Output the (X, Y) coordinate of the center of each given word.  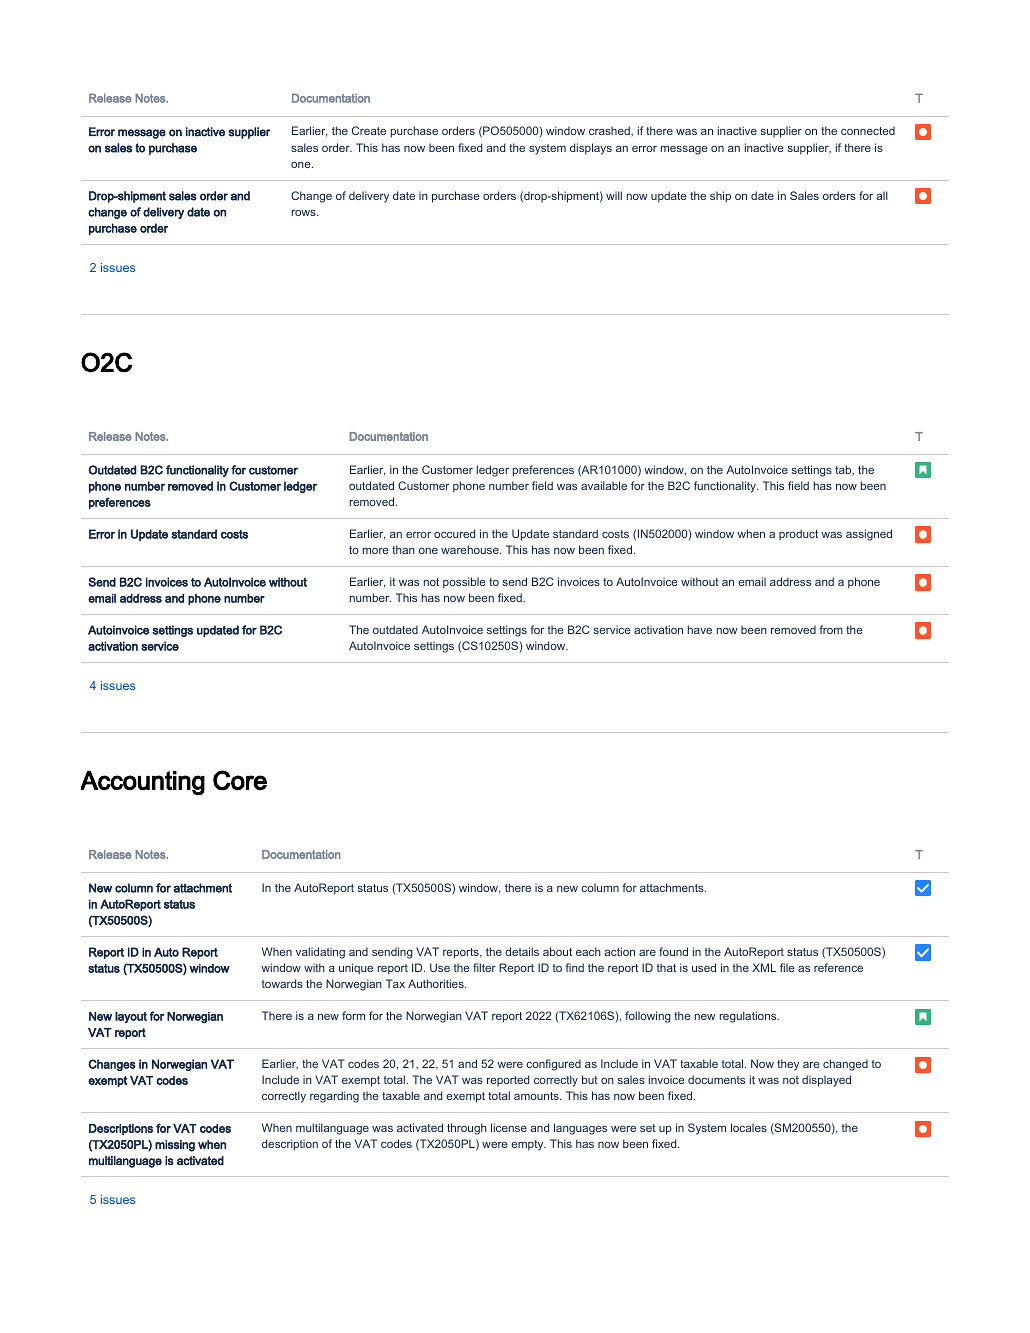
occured (454, 533)
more (376, 551)
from (831, 629)
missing (175, 1146)
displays (591, 149)
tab (844, 470)
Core (240, 780)
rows (304, 213)
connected (868, 130)
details (522, 951)
